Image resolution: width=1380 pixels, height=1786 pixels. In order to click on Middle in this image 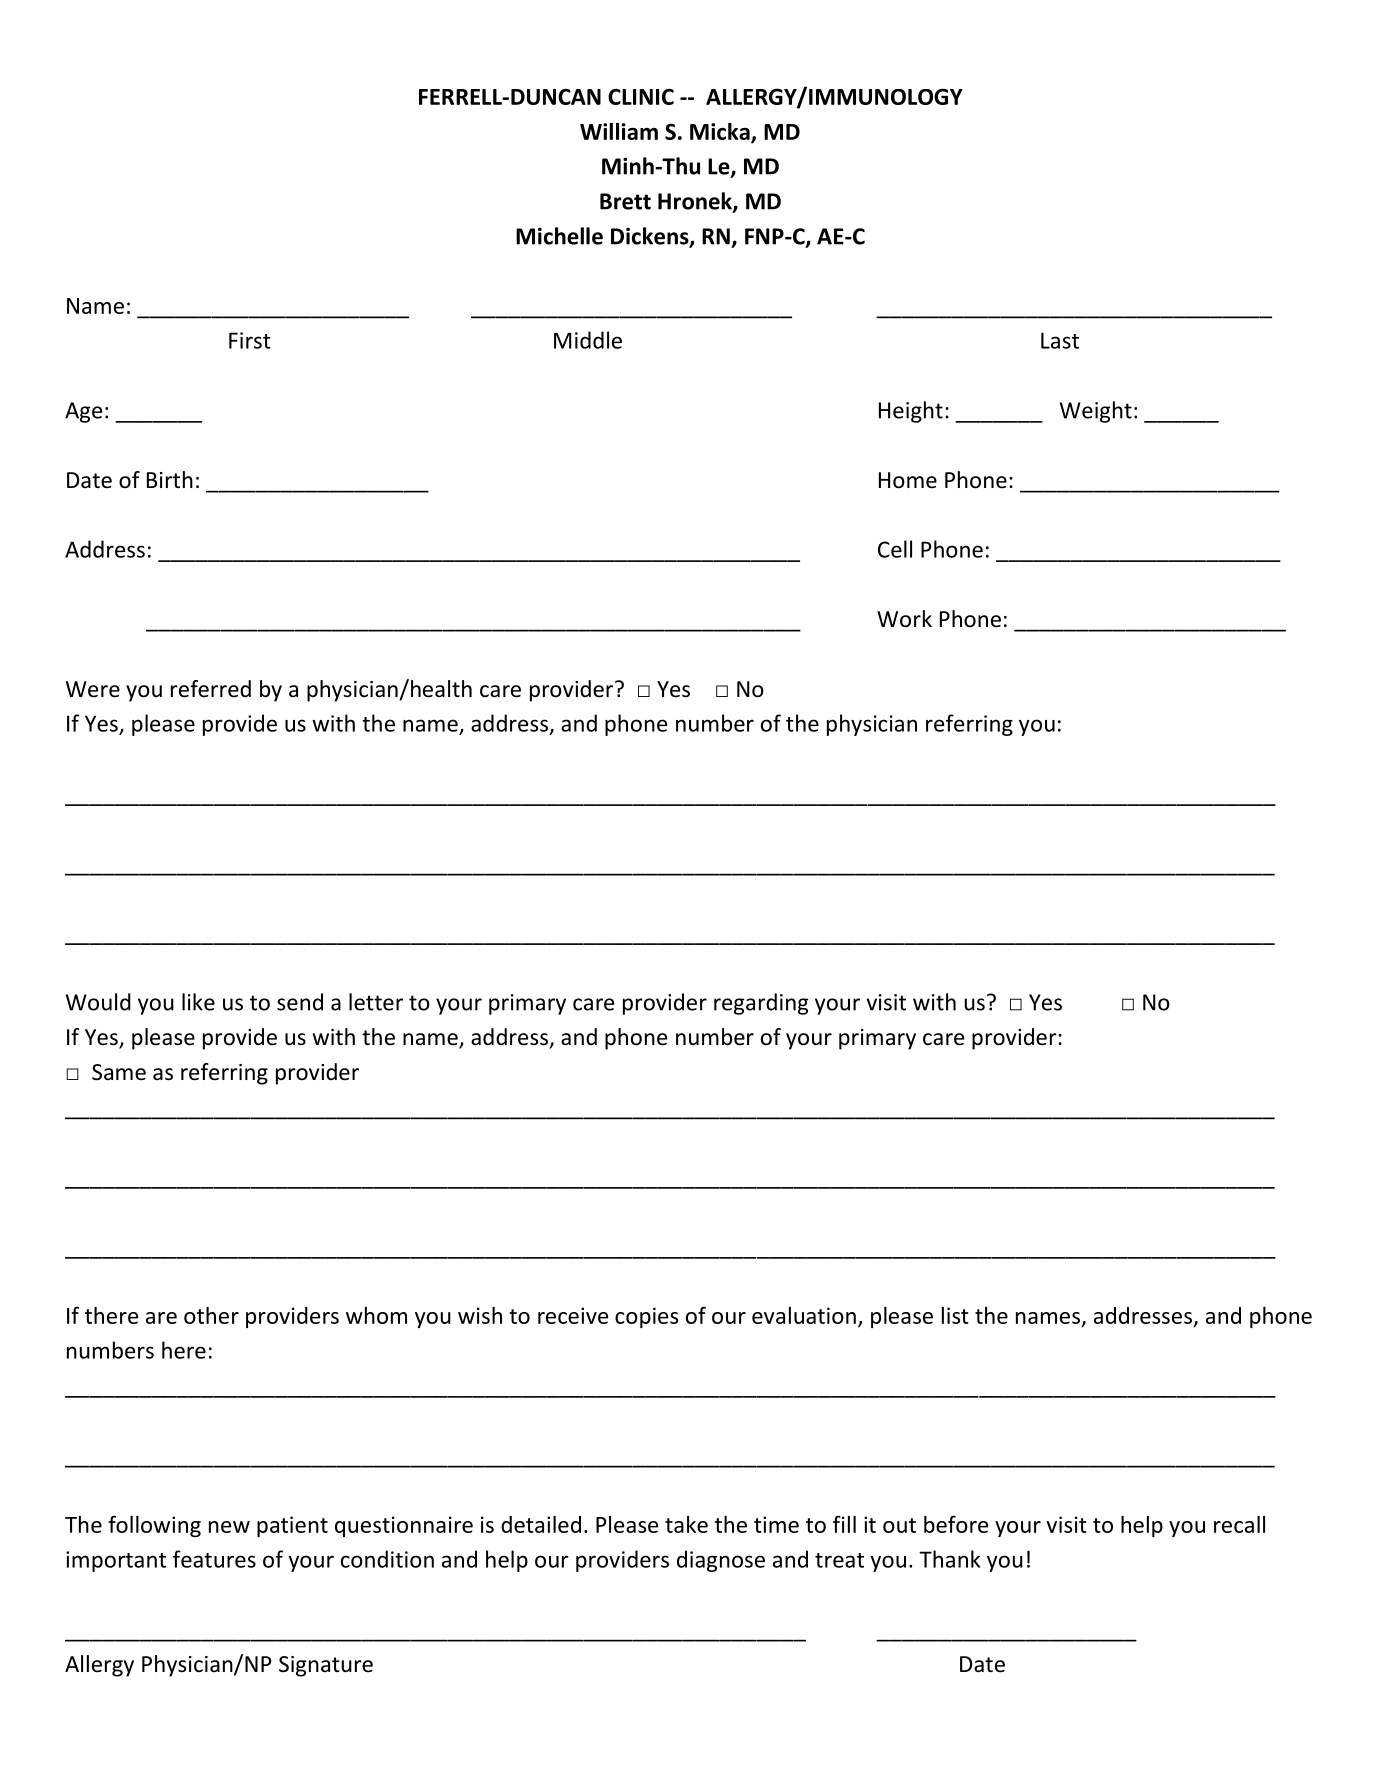, I will do `click(588, 340)`.
